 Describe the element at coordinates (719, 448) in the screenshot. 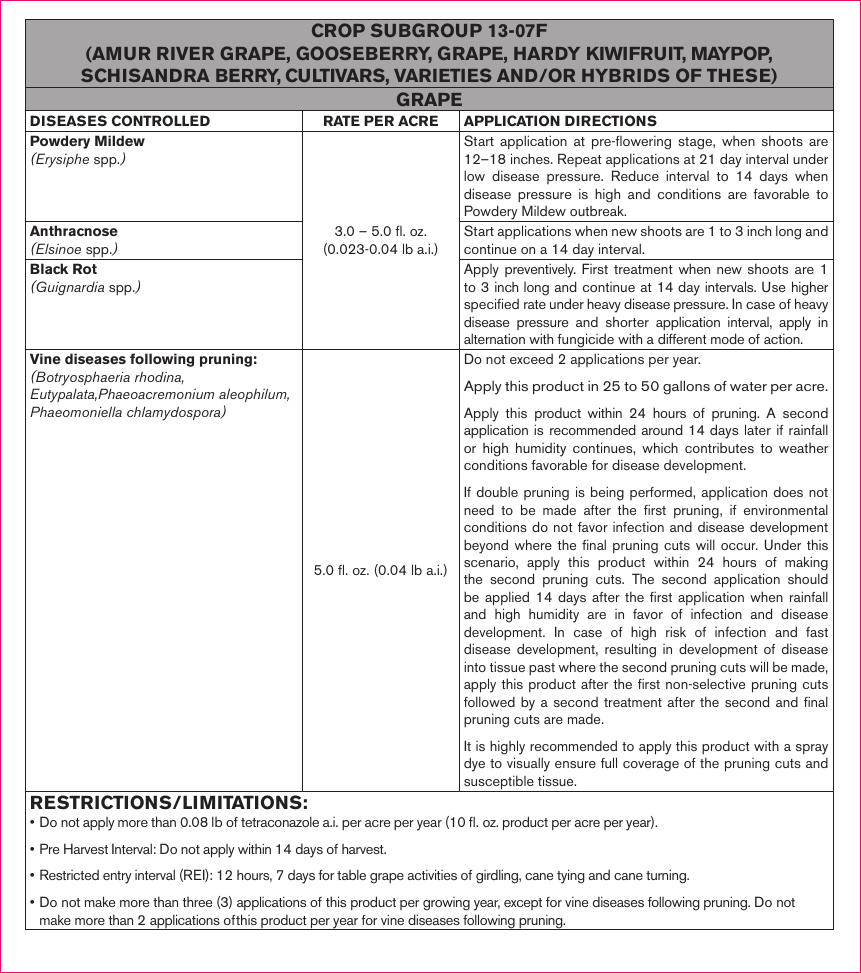

I see `contributes` at that location.
